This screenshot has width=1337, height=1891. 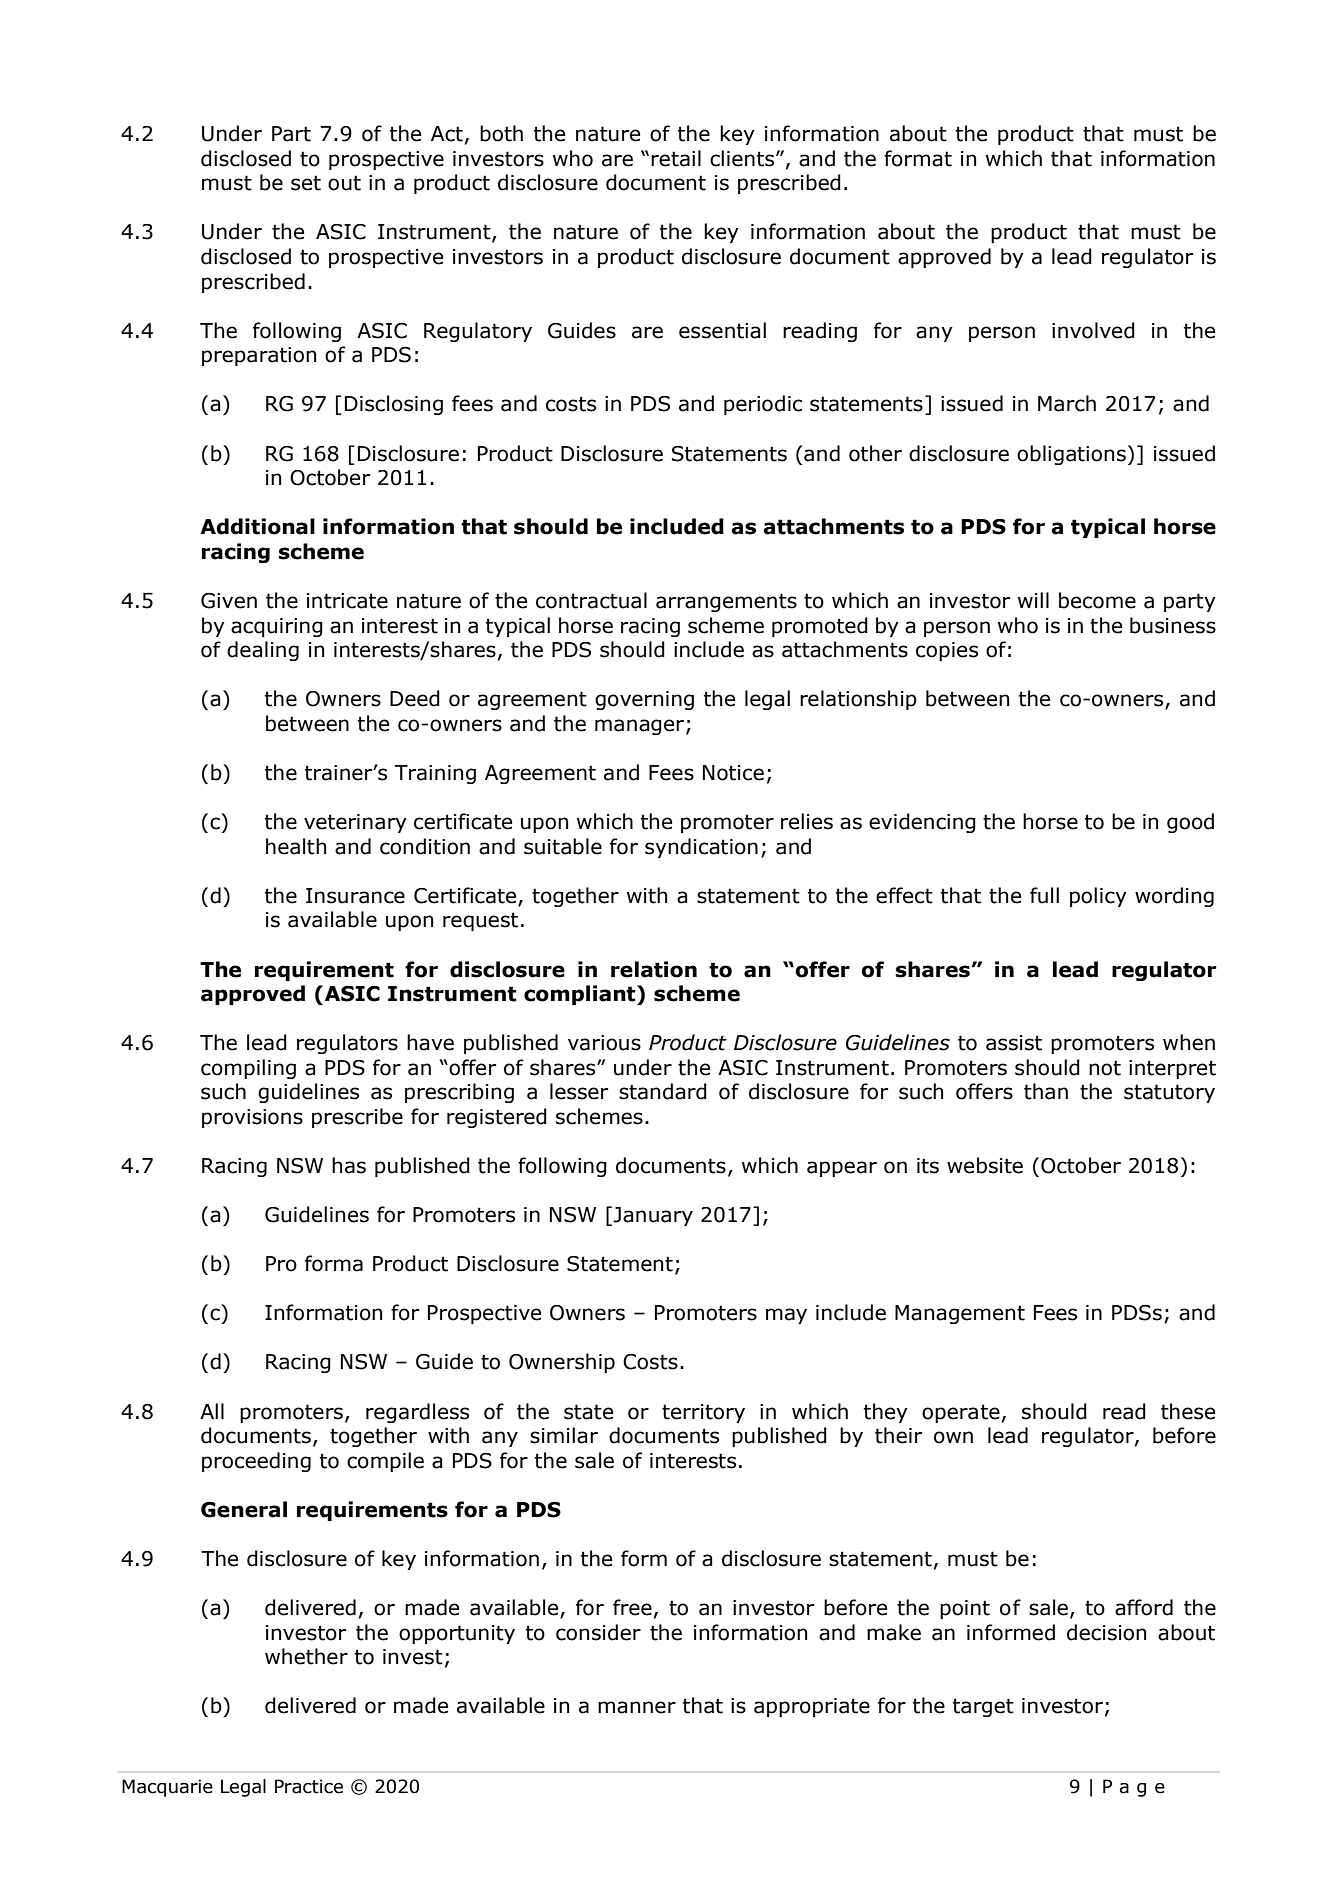 What do you see at coordinates (306, 183) in the screenshot?
I see `set` at bounding box center [306, 183].
